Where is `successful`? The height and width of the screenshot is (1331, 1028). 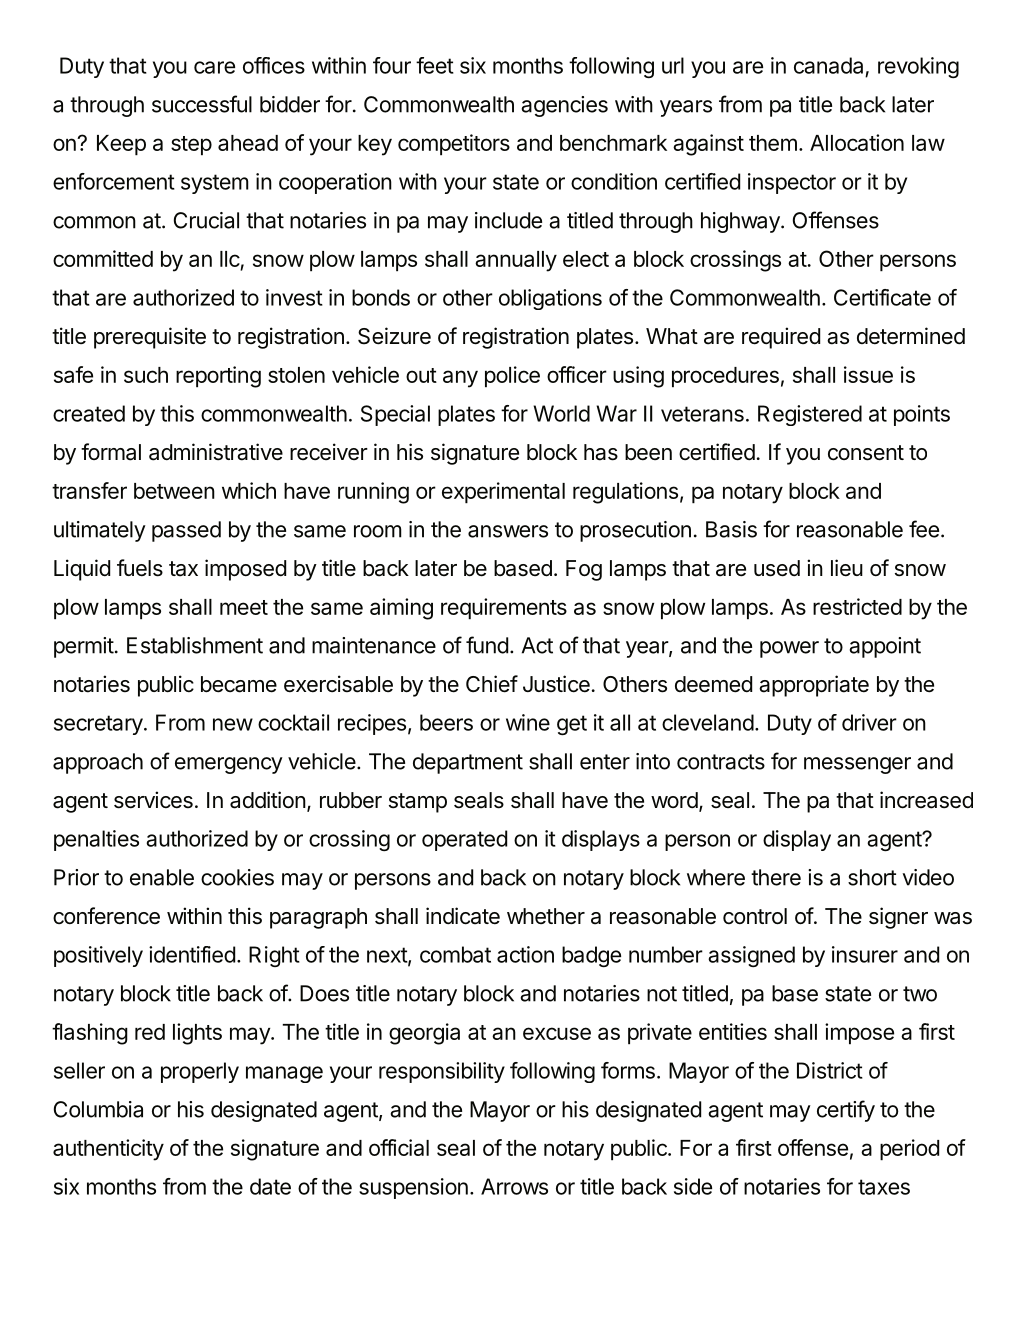 successful is located at coordinates (202, 104).
